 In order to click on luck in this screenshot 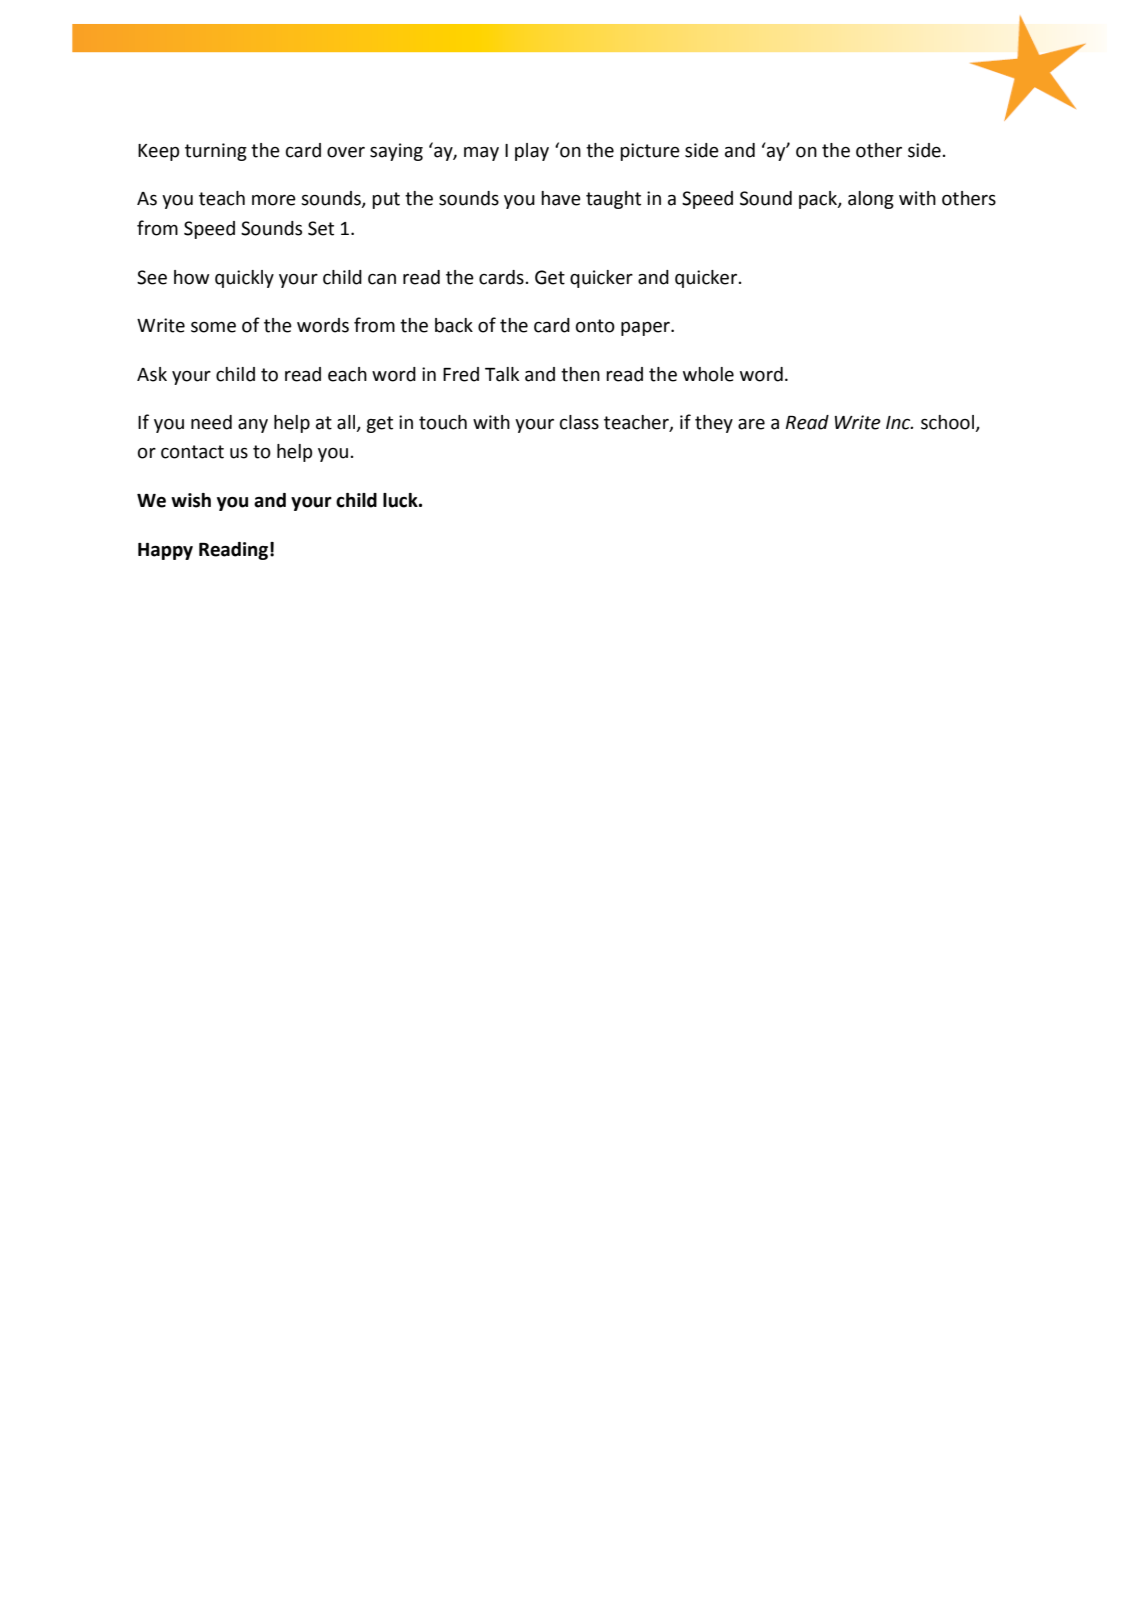, I will do `click(401, 500)`.
